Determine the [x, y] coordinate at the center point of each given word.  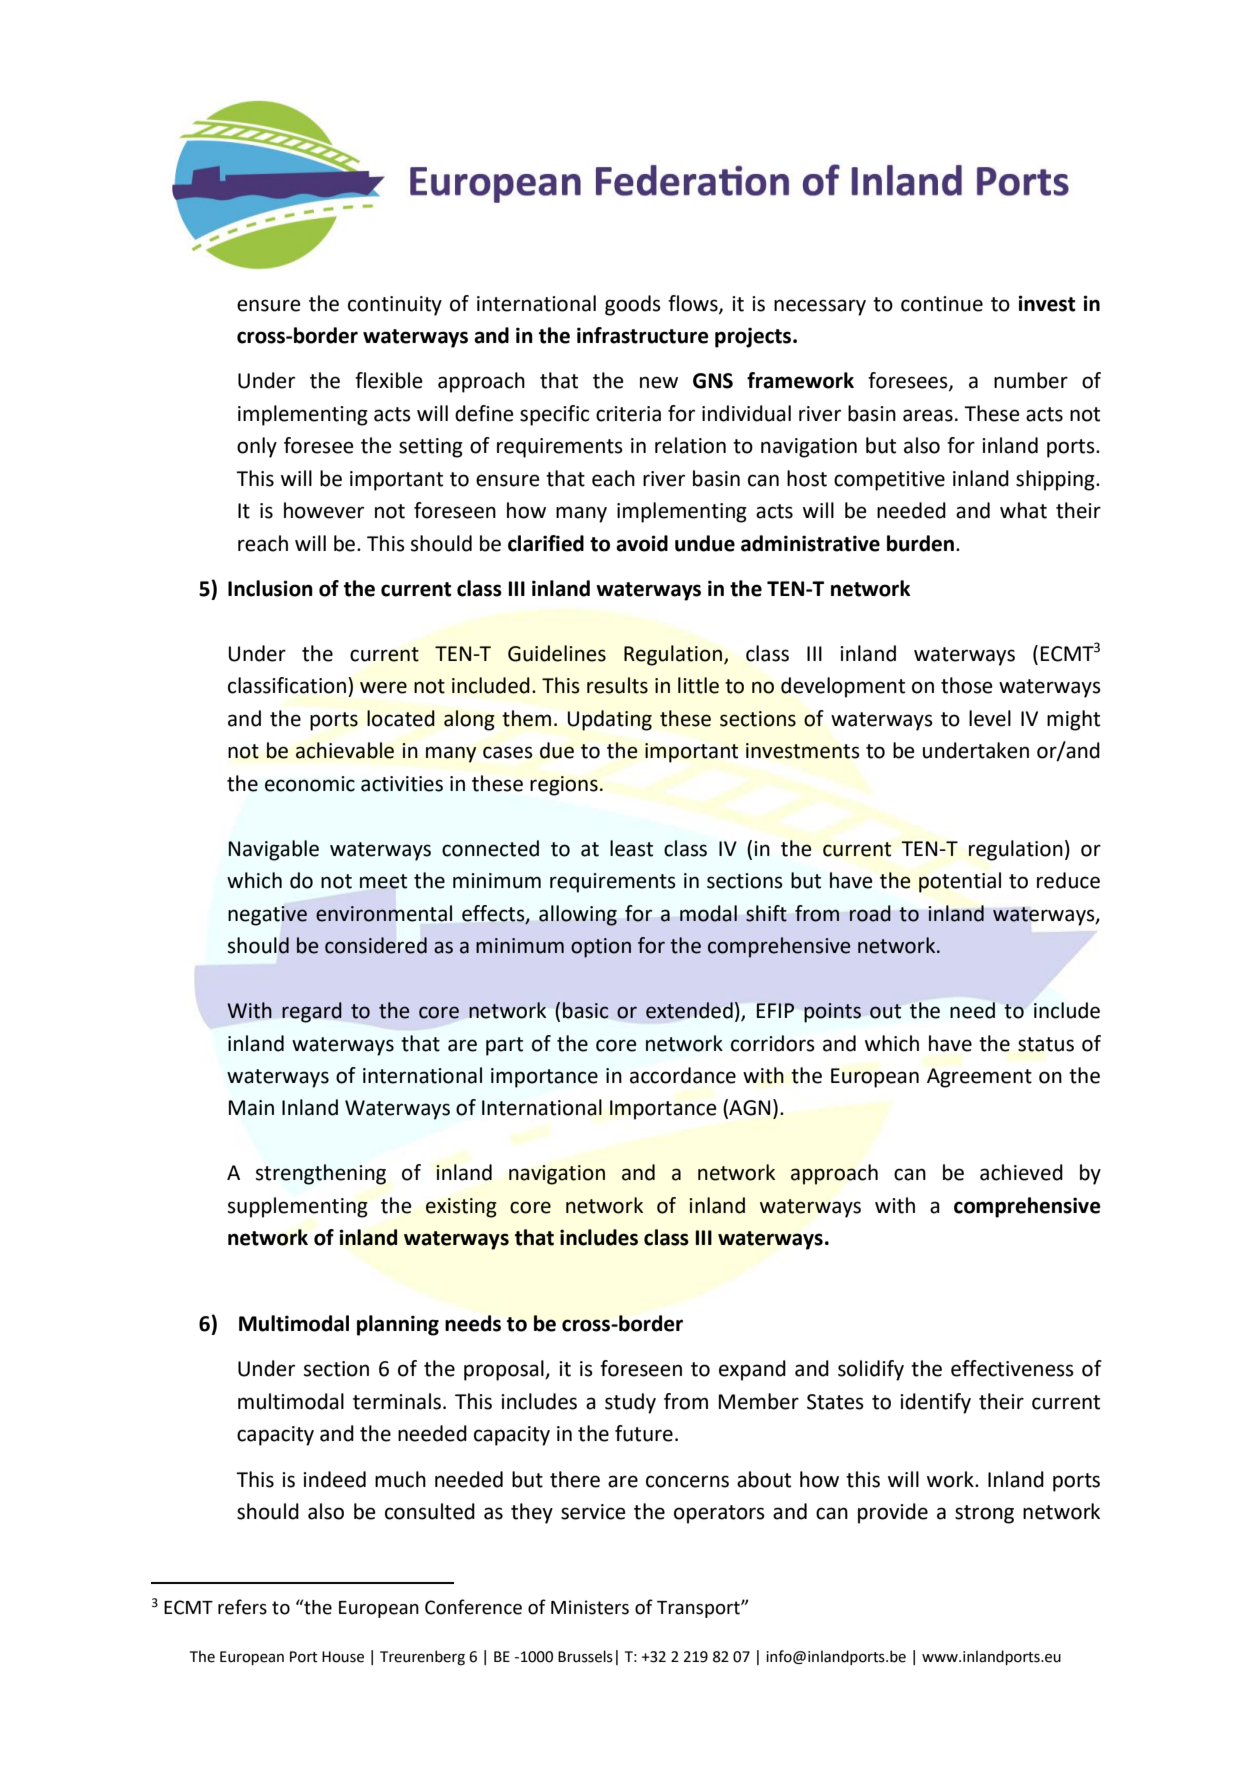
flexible [389, 380]
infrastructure [643, 335]
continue [942, 304]
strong [984, 1514]
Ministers [590, 1607]
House [343, 1657]
